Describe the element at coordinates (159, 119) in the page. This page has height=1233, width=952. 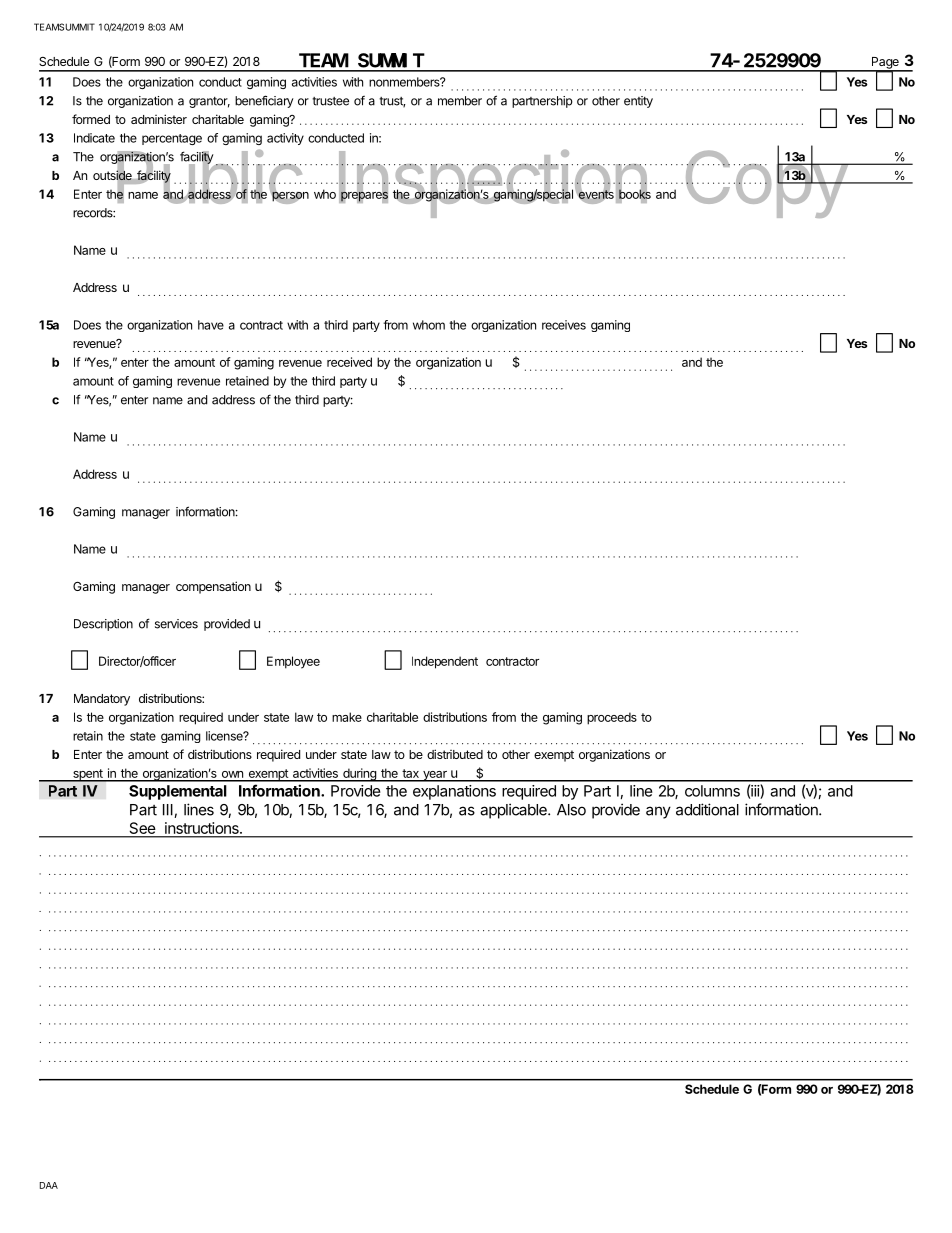
I see `administer` at that location.
